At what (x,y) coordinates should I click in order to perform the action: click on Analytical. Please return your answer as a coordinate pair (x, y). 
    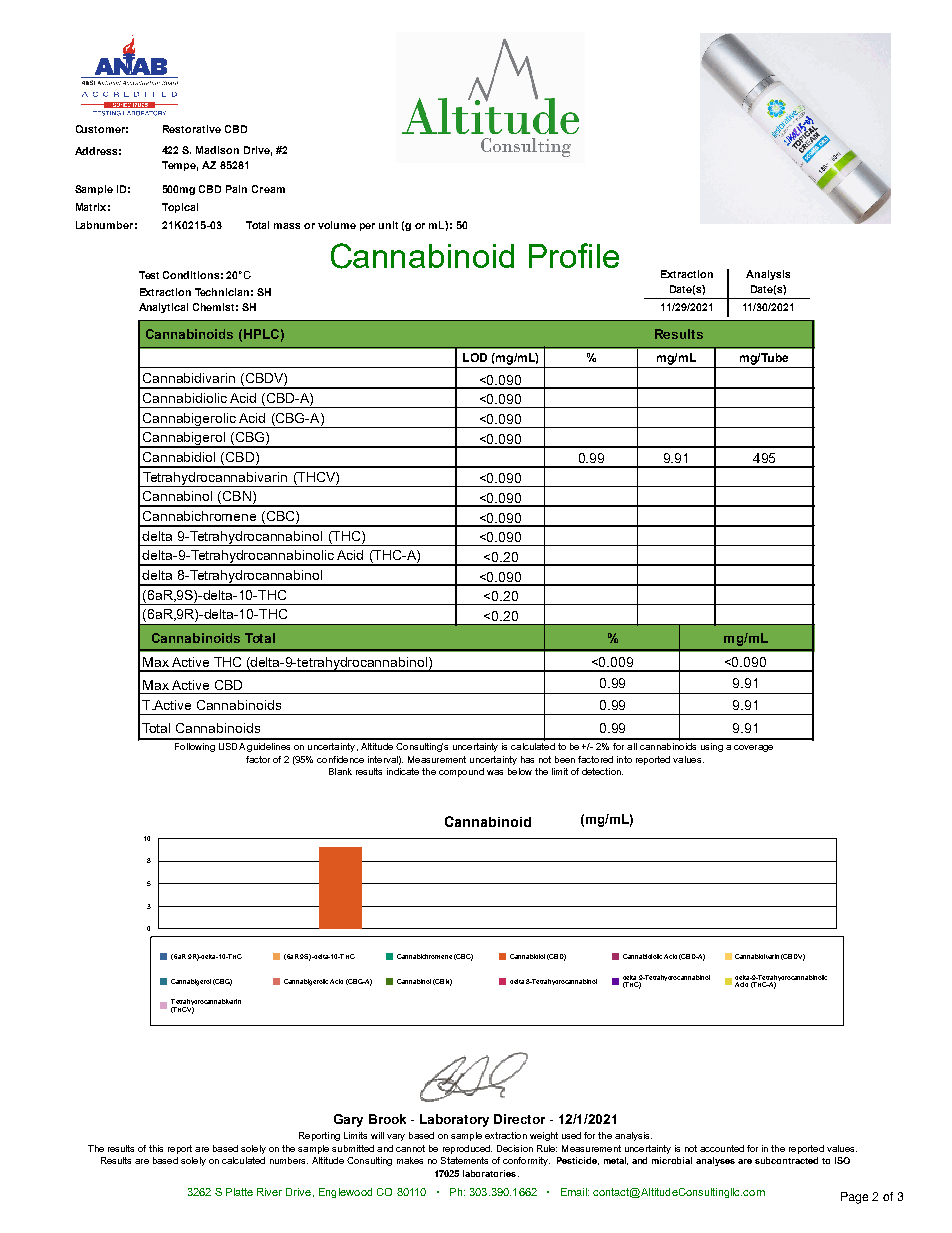
    Looking at the image, I should click on (163, 308).
